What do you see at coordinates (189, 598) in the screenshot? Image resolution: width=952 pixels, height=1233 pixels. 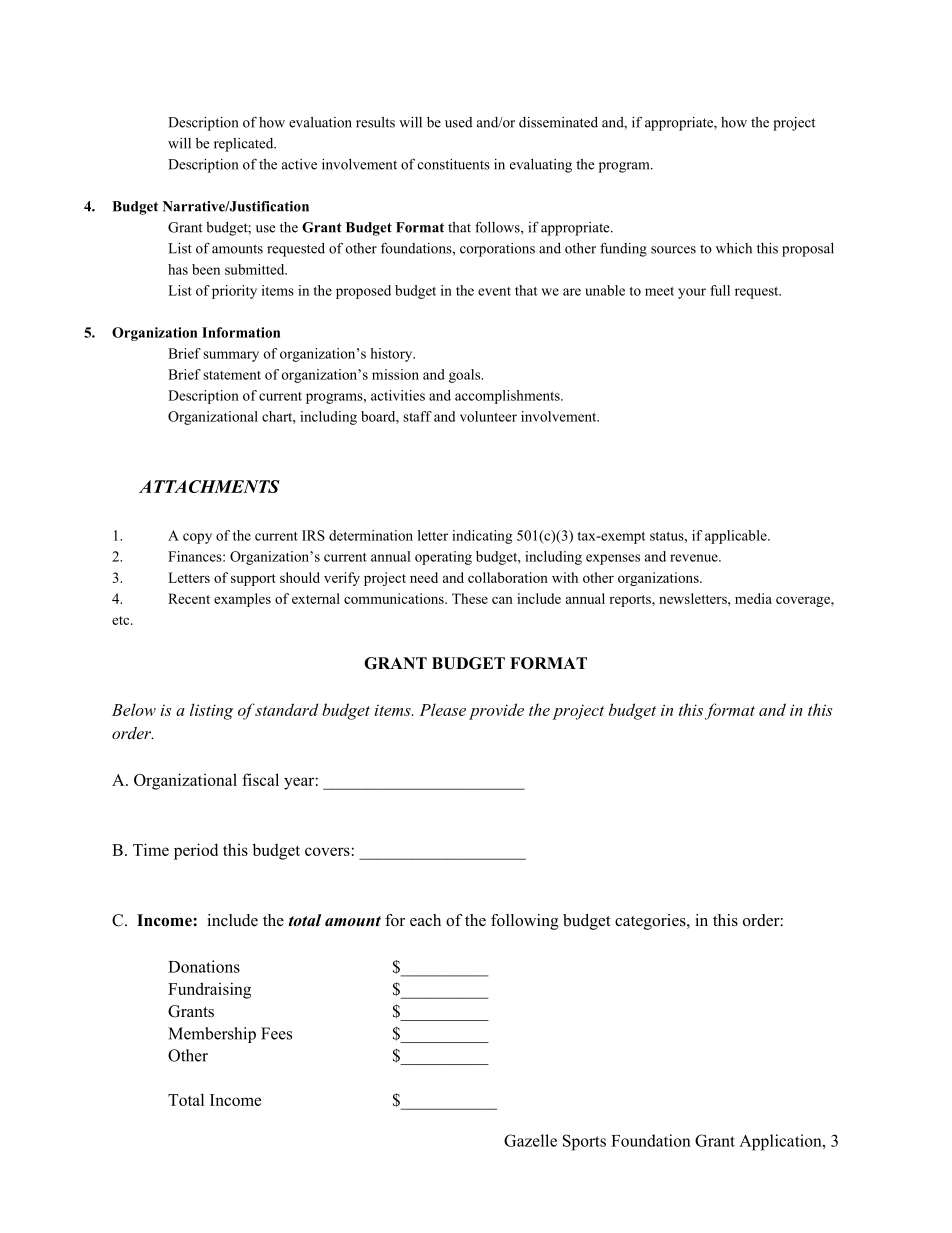 I see `Recent` at bounding box center [189, 598].
